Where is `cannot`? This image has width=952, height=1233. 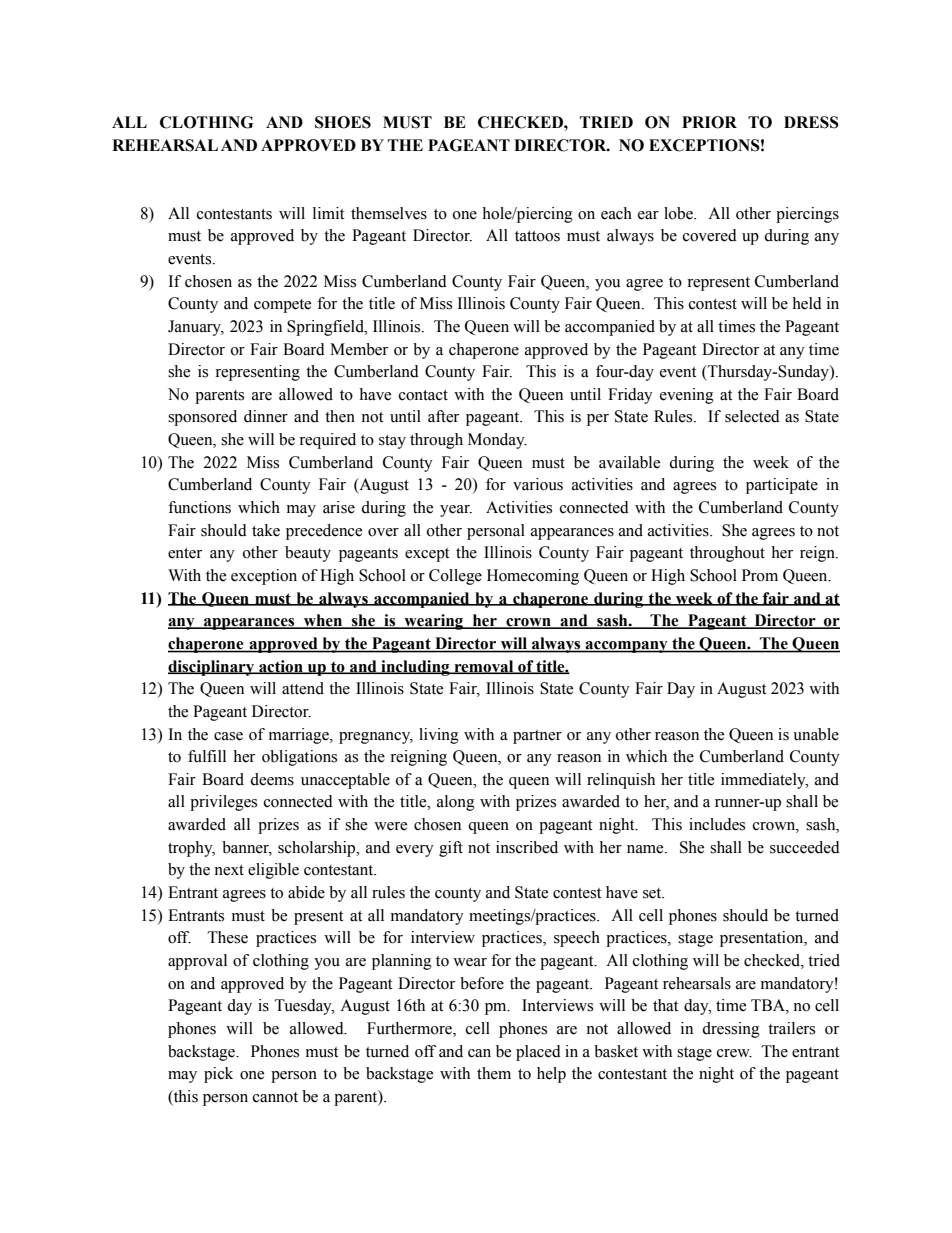
cannot is located at coordinates (275, 1097).
